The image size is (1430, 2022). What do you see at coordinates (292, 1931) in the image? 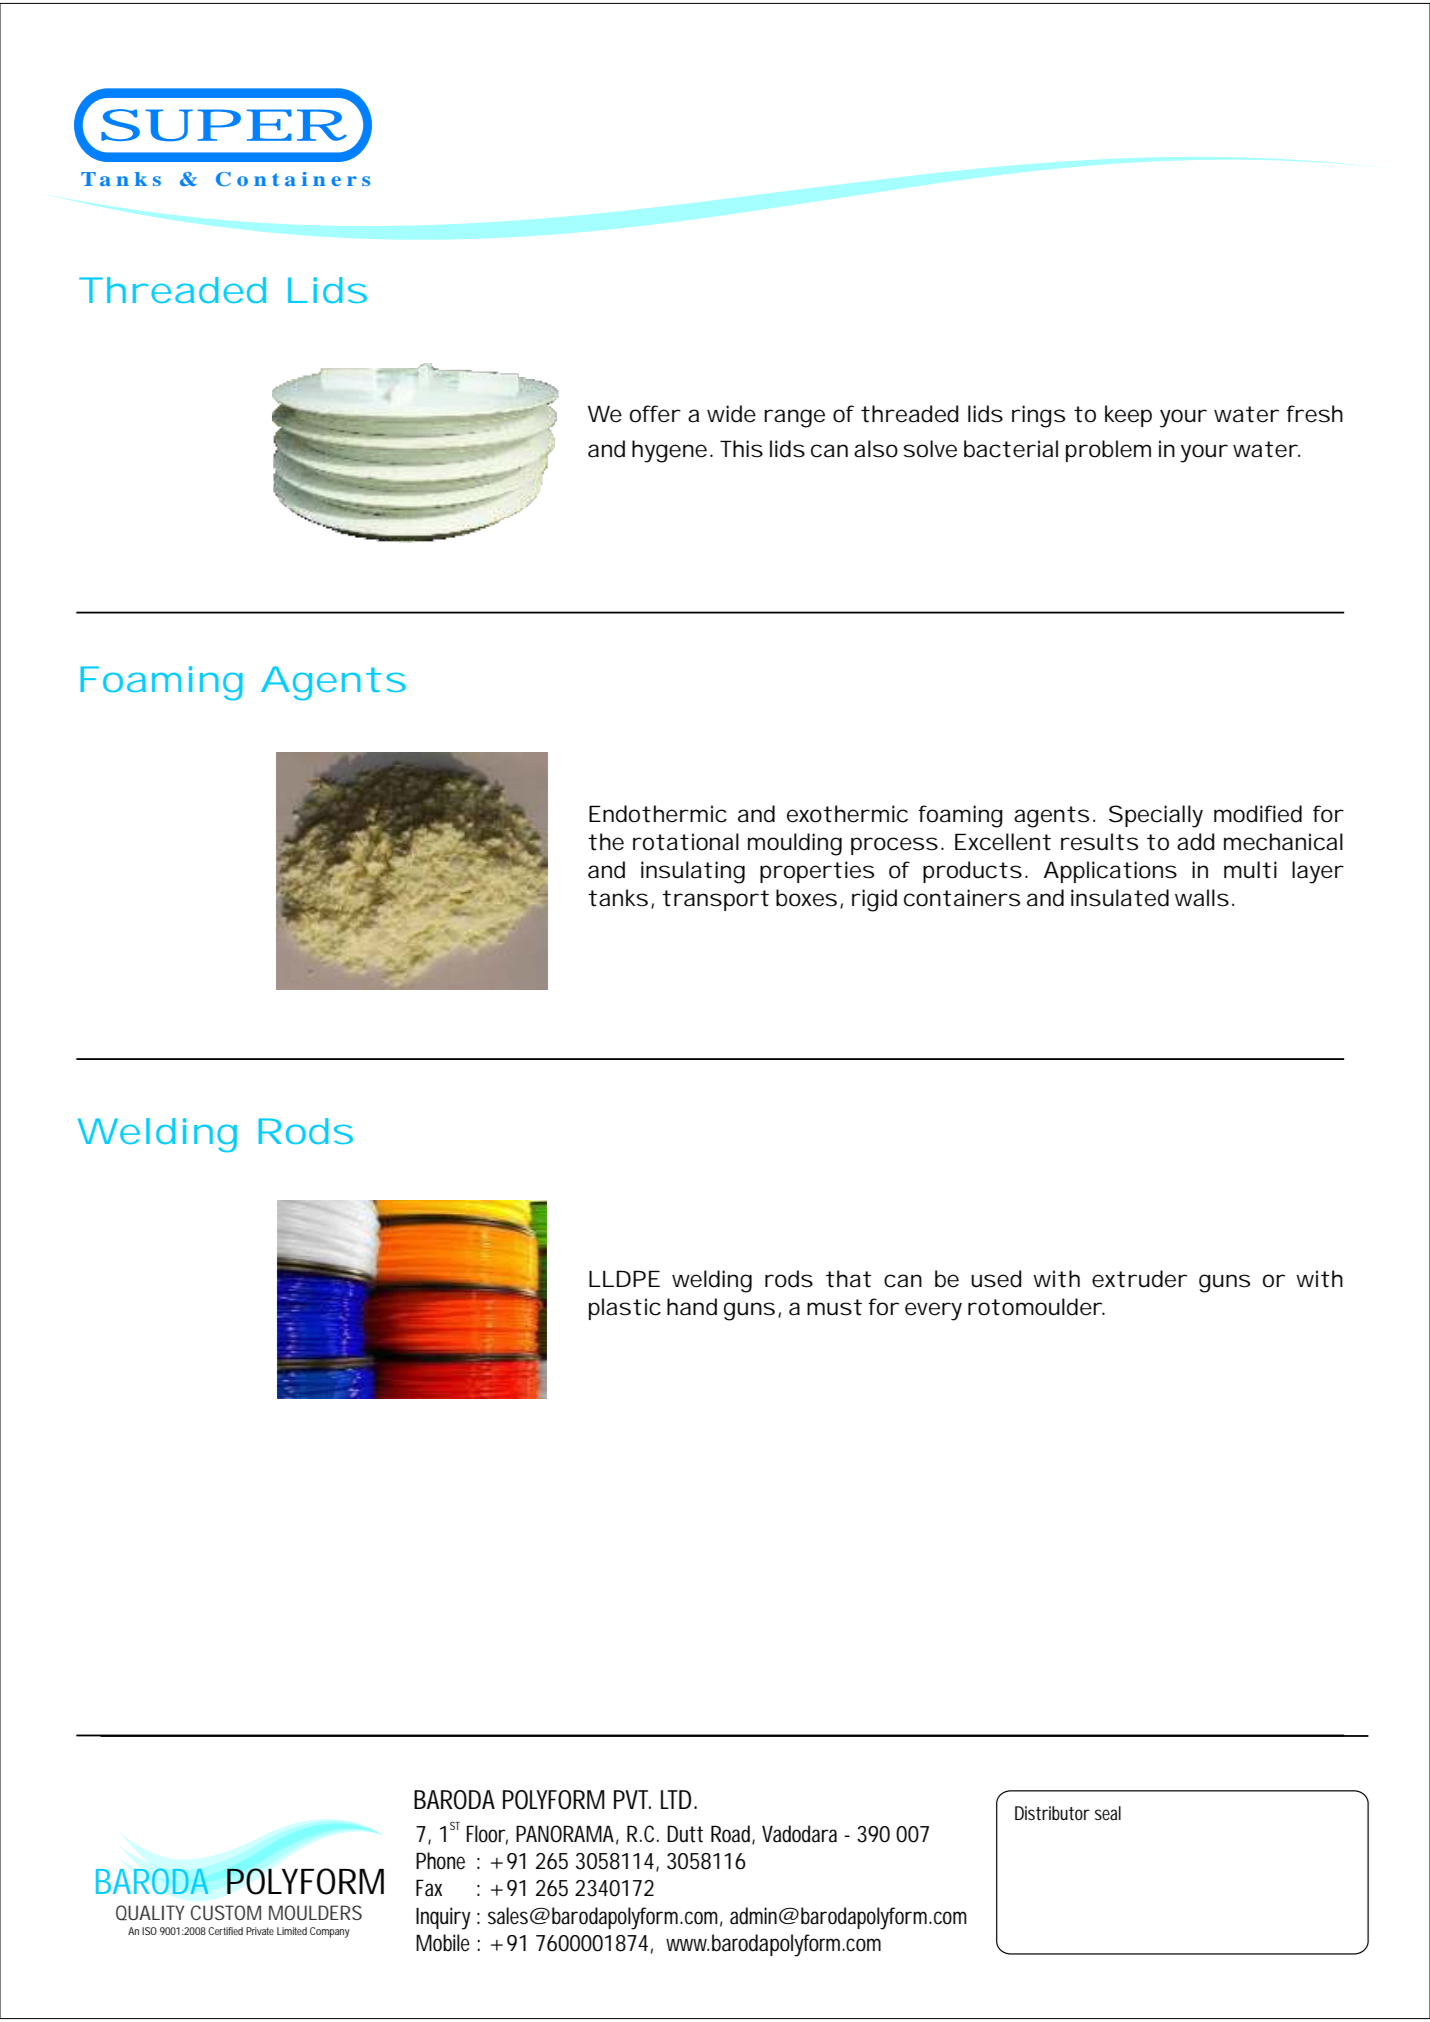
I see `Limited` at bounding box center [292, 1931].
